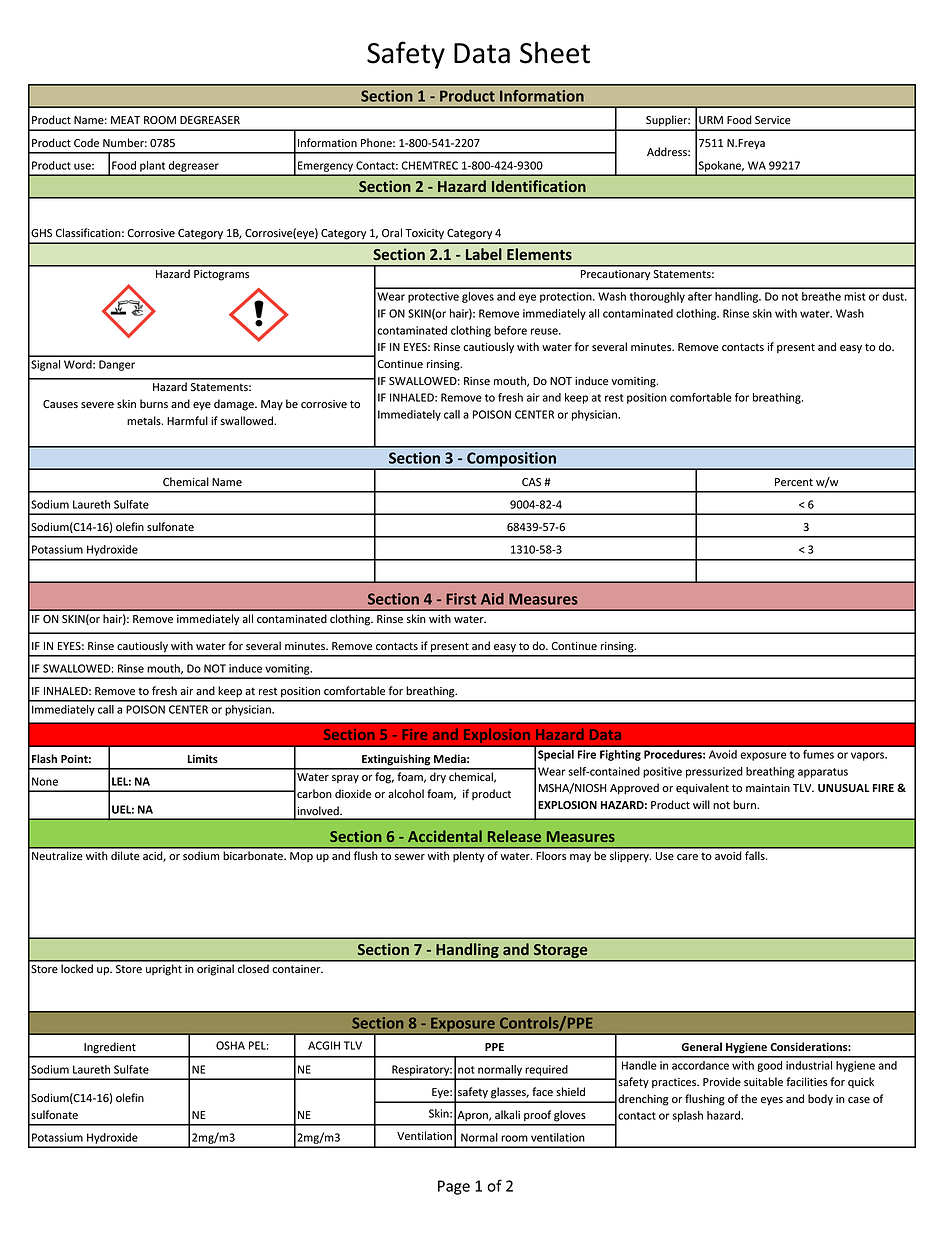 The height and width of the screenshot is (1233, 952). I want to click on MEAT, so click(125, 120).
